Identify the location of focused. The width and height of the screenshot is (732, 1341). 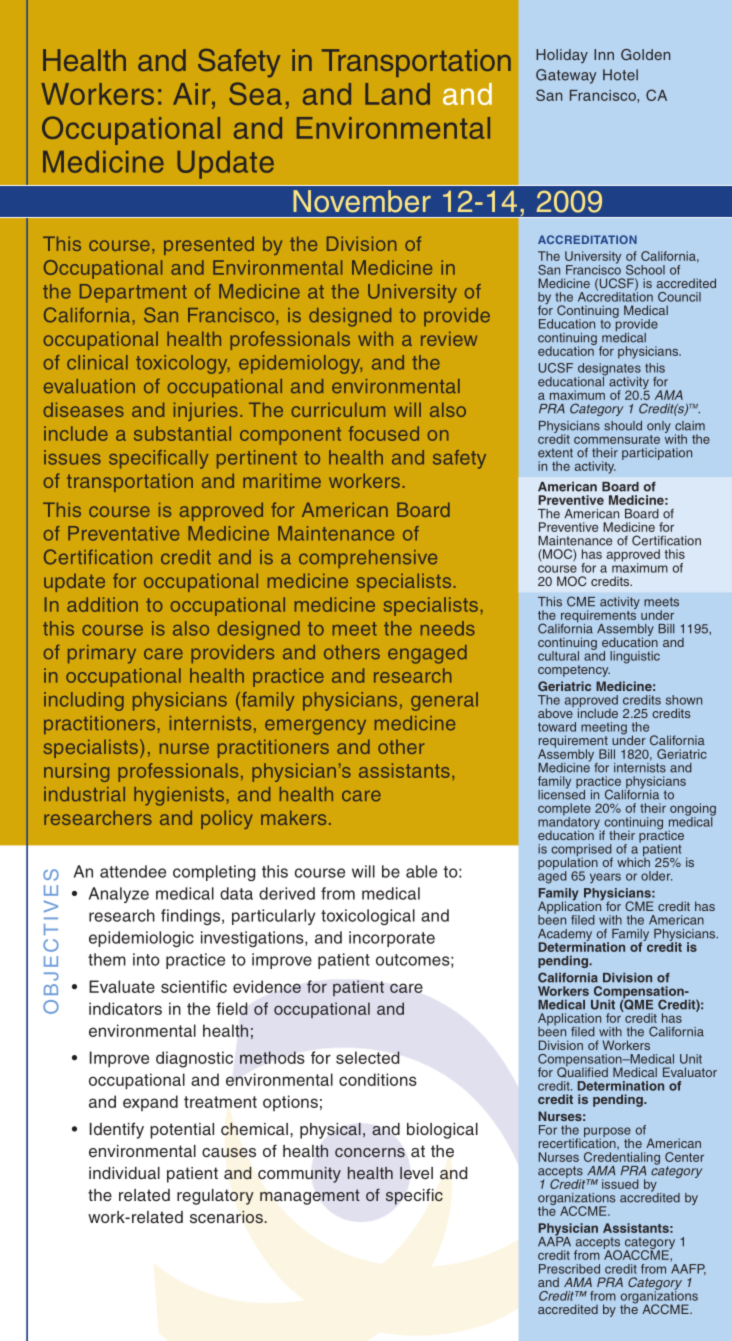
(384, 433).
